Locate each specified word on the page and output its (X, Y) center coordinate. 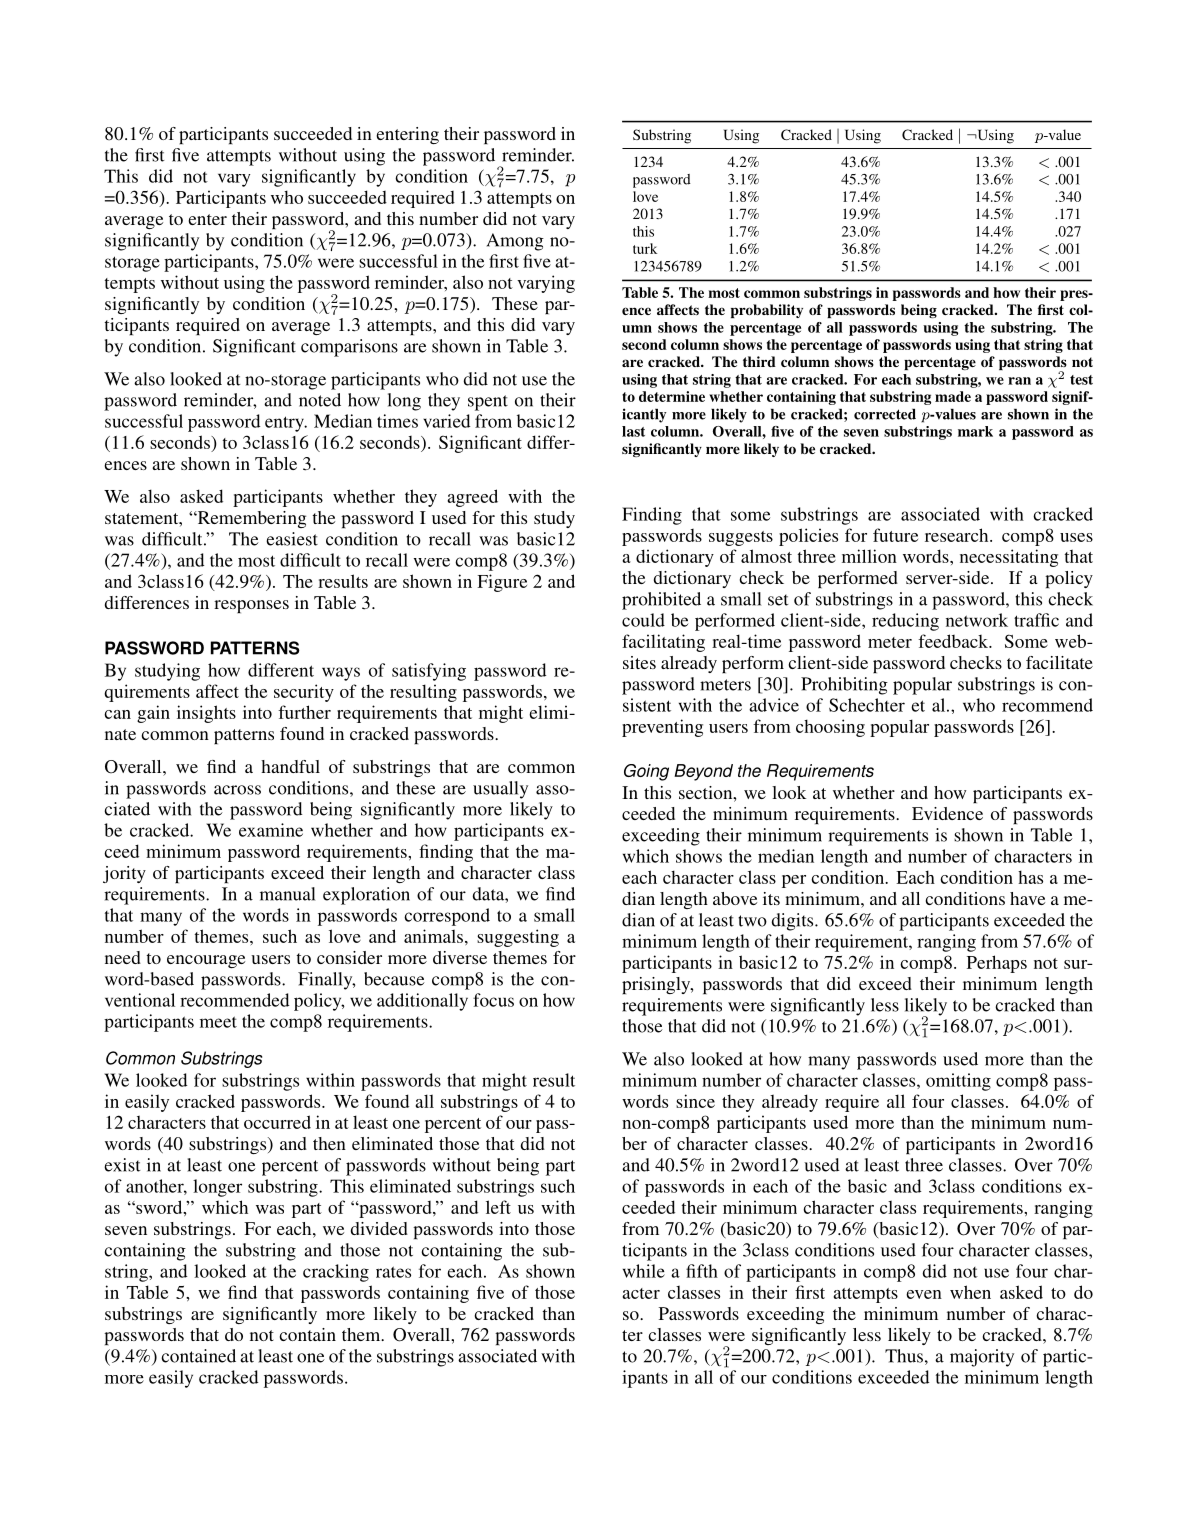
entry (285, 424)
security (304, 693)
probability (767, 311)
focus (493, 1000)
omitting (958, 1082)
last (633, 431)
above (735, 898)
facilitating (663, 643)
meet (218, 1022)
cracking (336, 1273)
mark (975, 431)
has (1030, 877)
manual (287, 894)
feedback (954, 641)
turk (645, 248)
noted (320, 400)
